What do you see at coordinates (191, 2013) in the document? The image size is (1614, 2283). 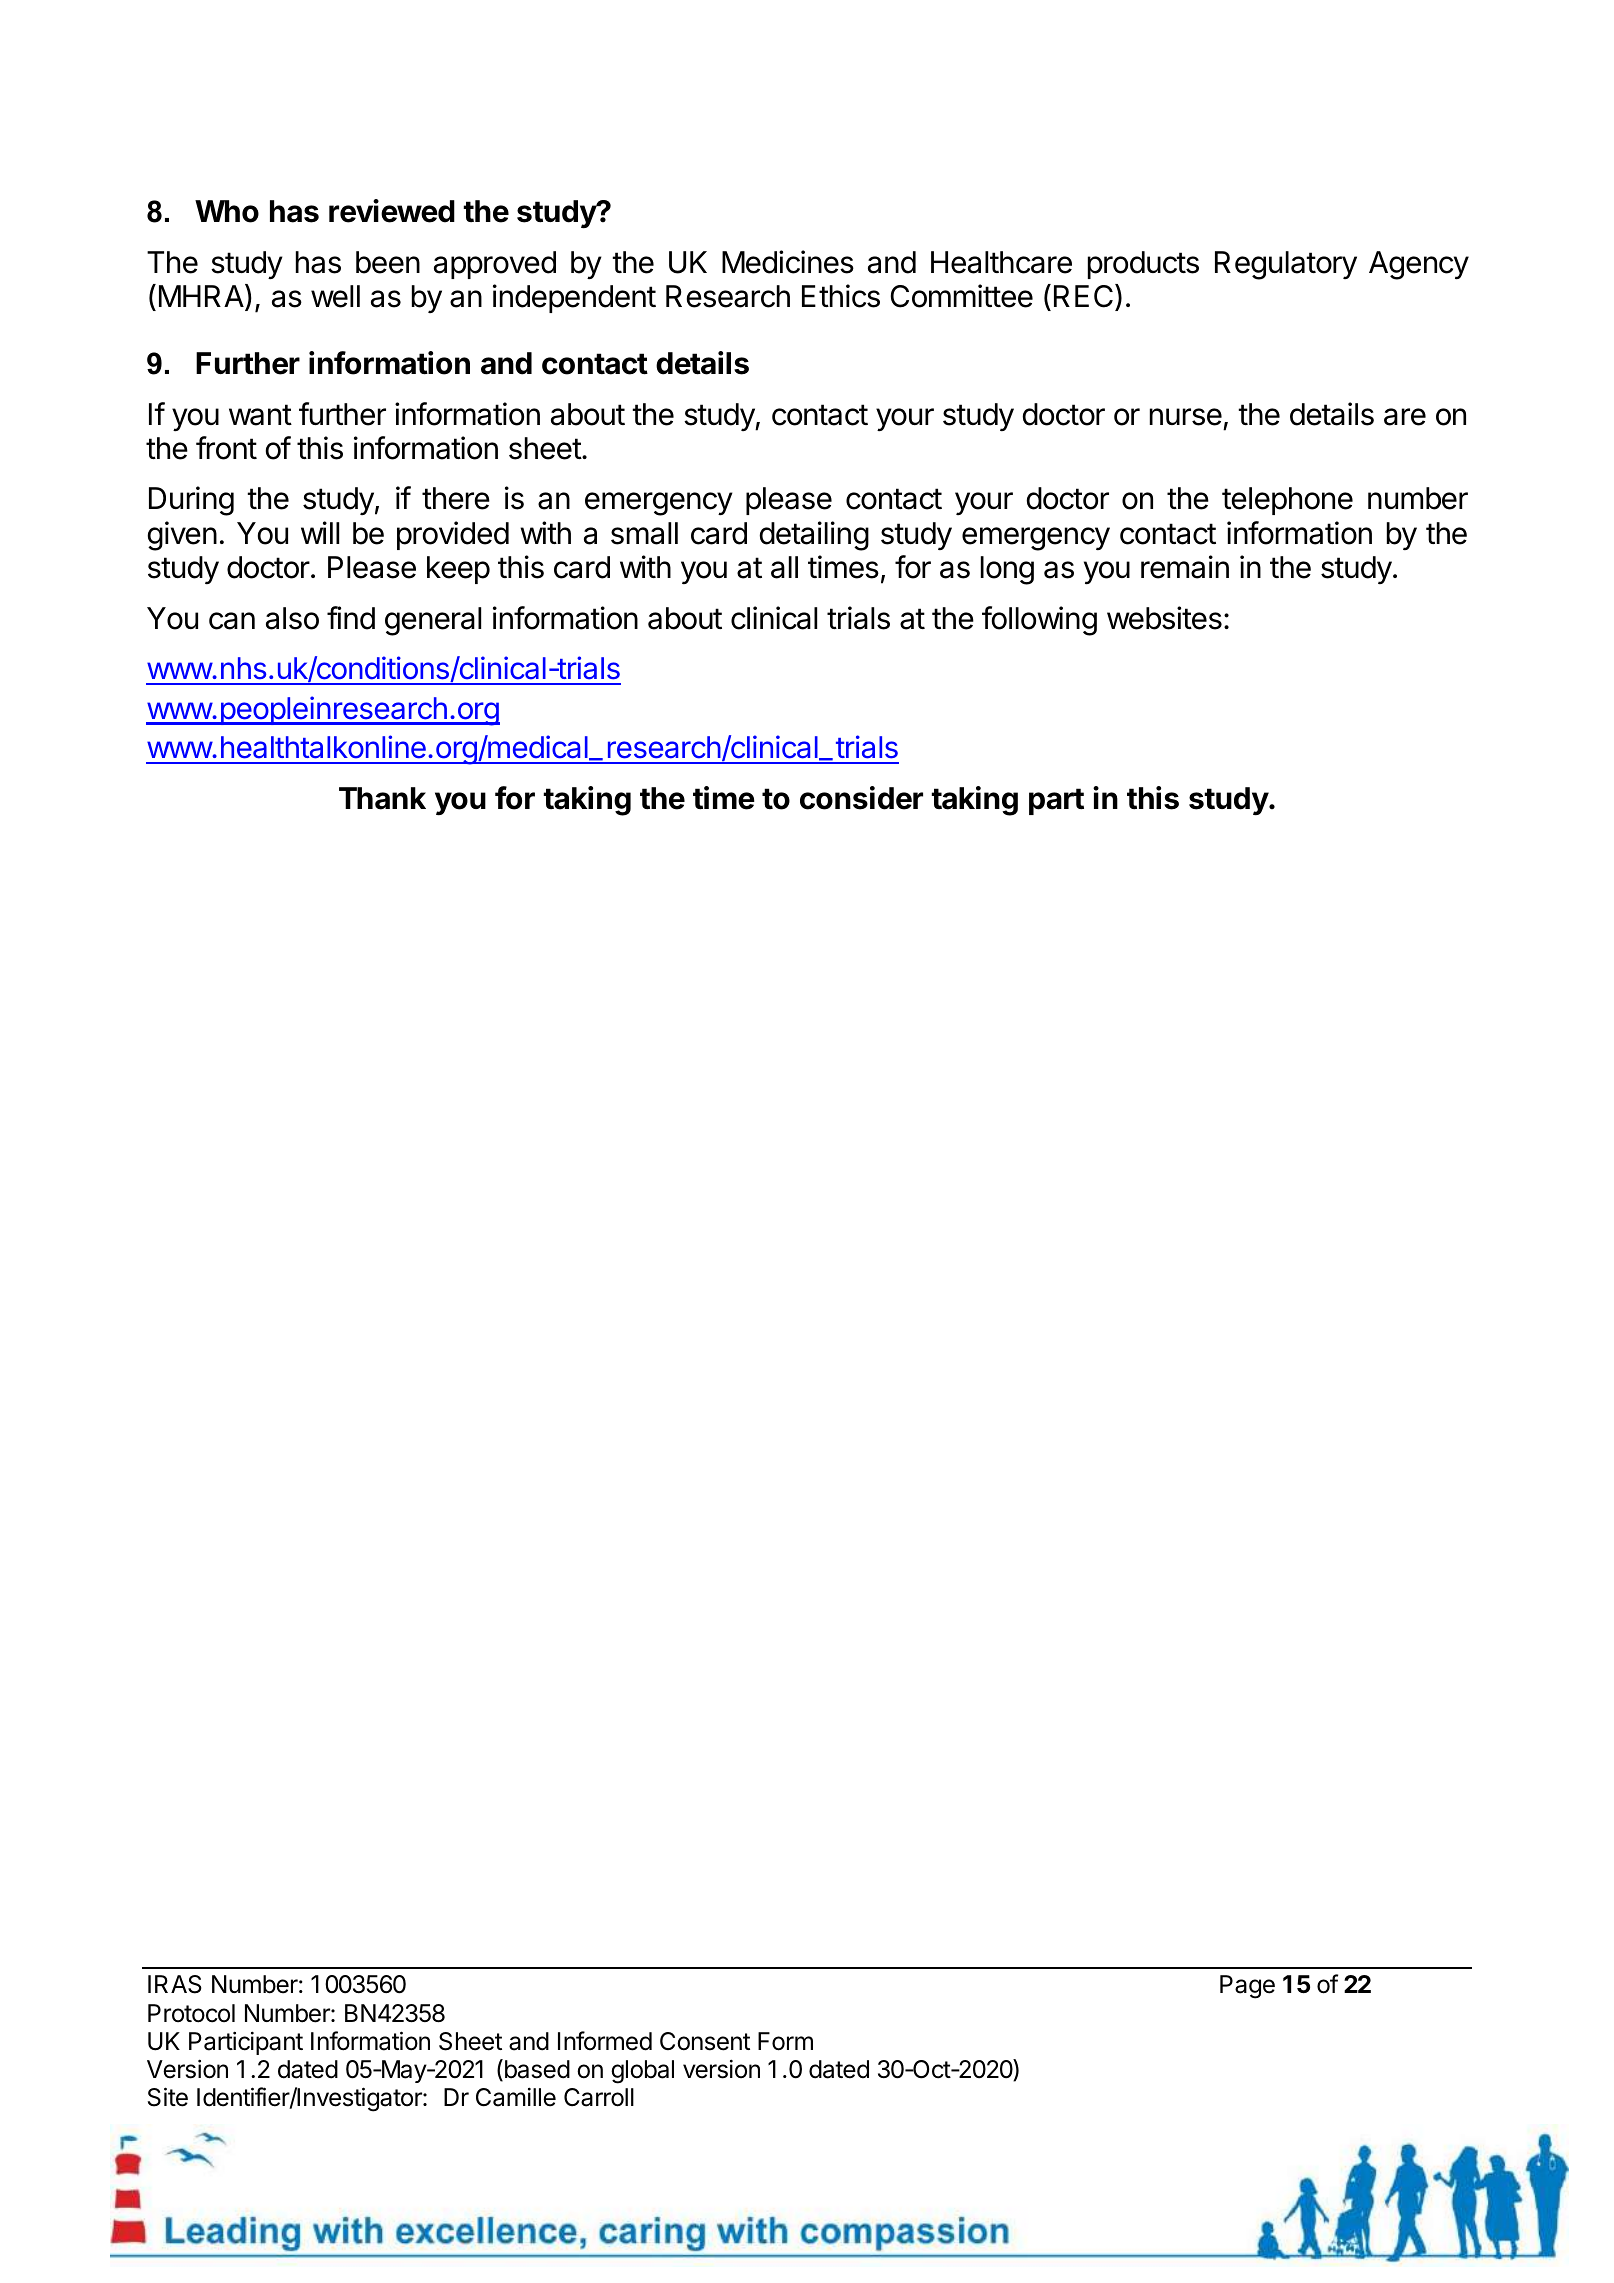 I see `Protocol` at bounding box center [191, 2013].
